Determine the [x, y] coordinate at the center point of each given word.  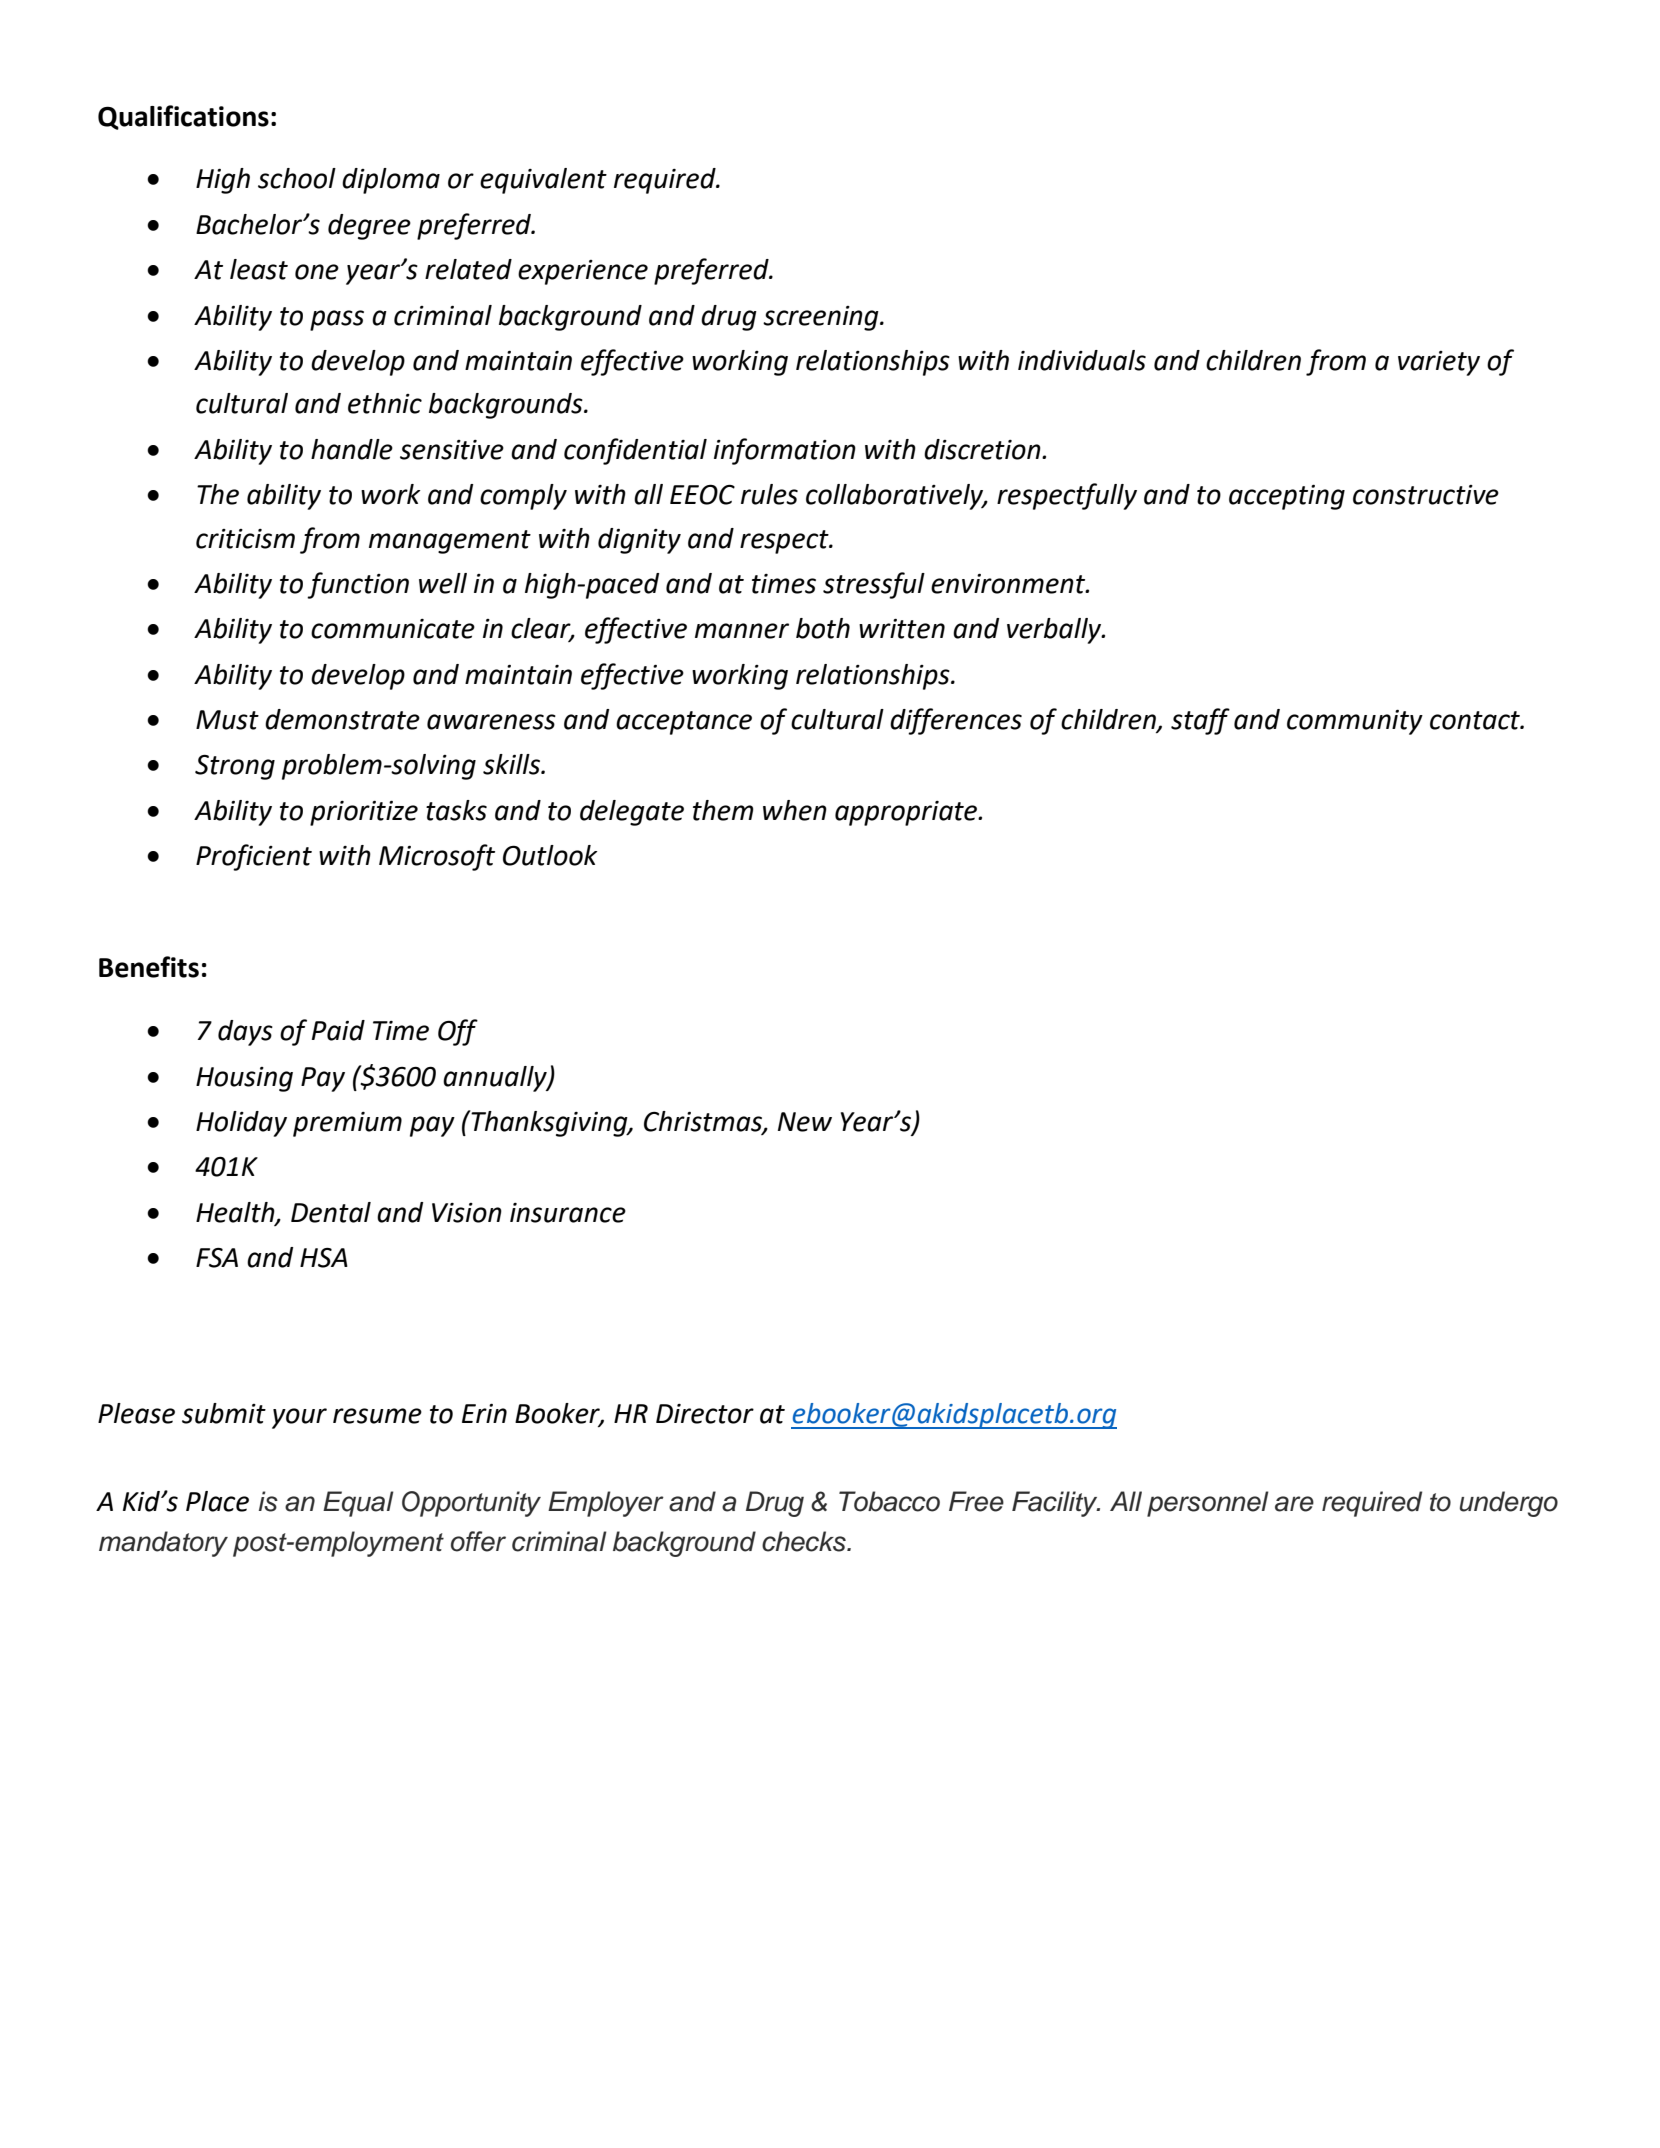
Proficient [254, 857]
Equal [358, 1504]
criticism [245, 539]
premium [347, 1124]
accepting [1287, 497]
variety [1439, 363]
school [297, 178]
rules [769, 494]
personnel [1208, 1504]
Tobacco [889, 1501]
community [1355, 722]
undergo [1509, 1504]
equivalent [543, 181]
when [795, 810]
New [805, 1122]
